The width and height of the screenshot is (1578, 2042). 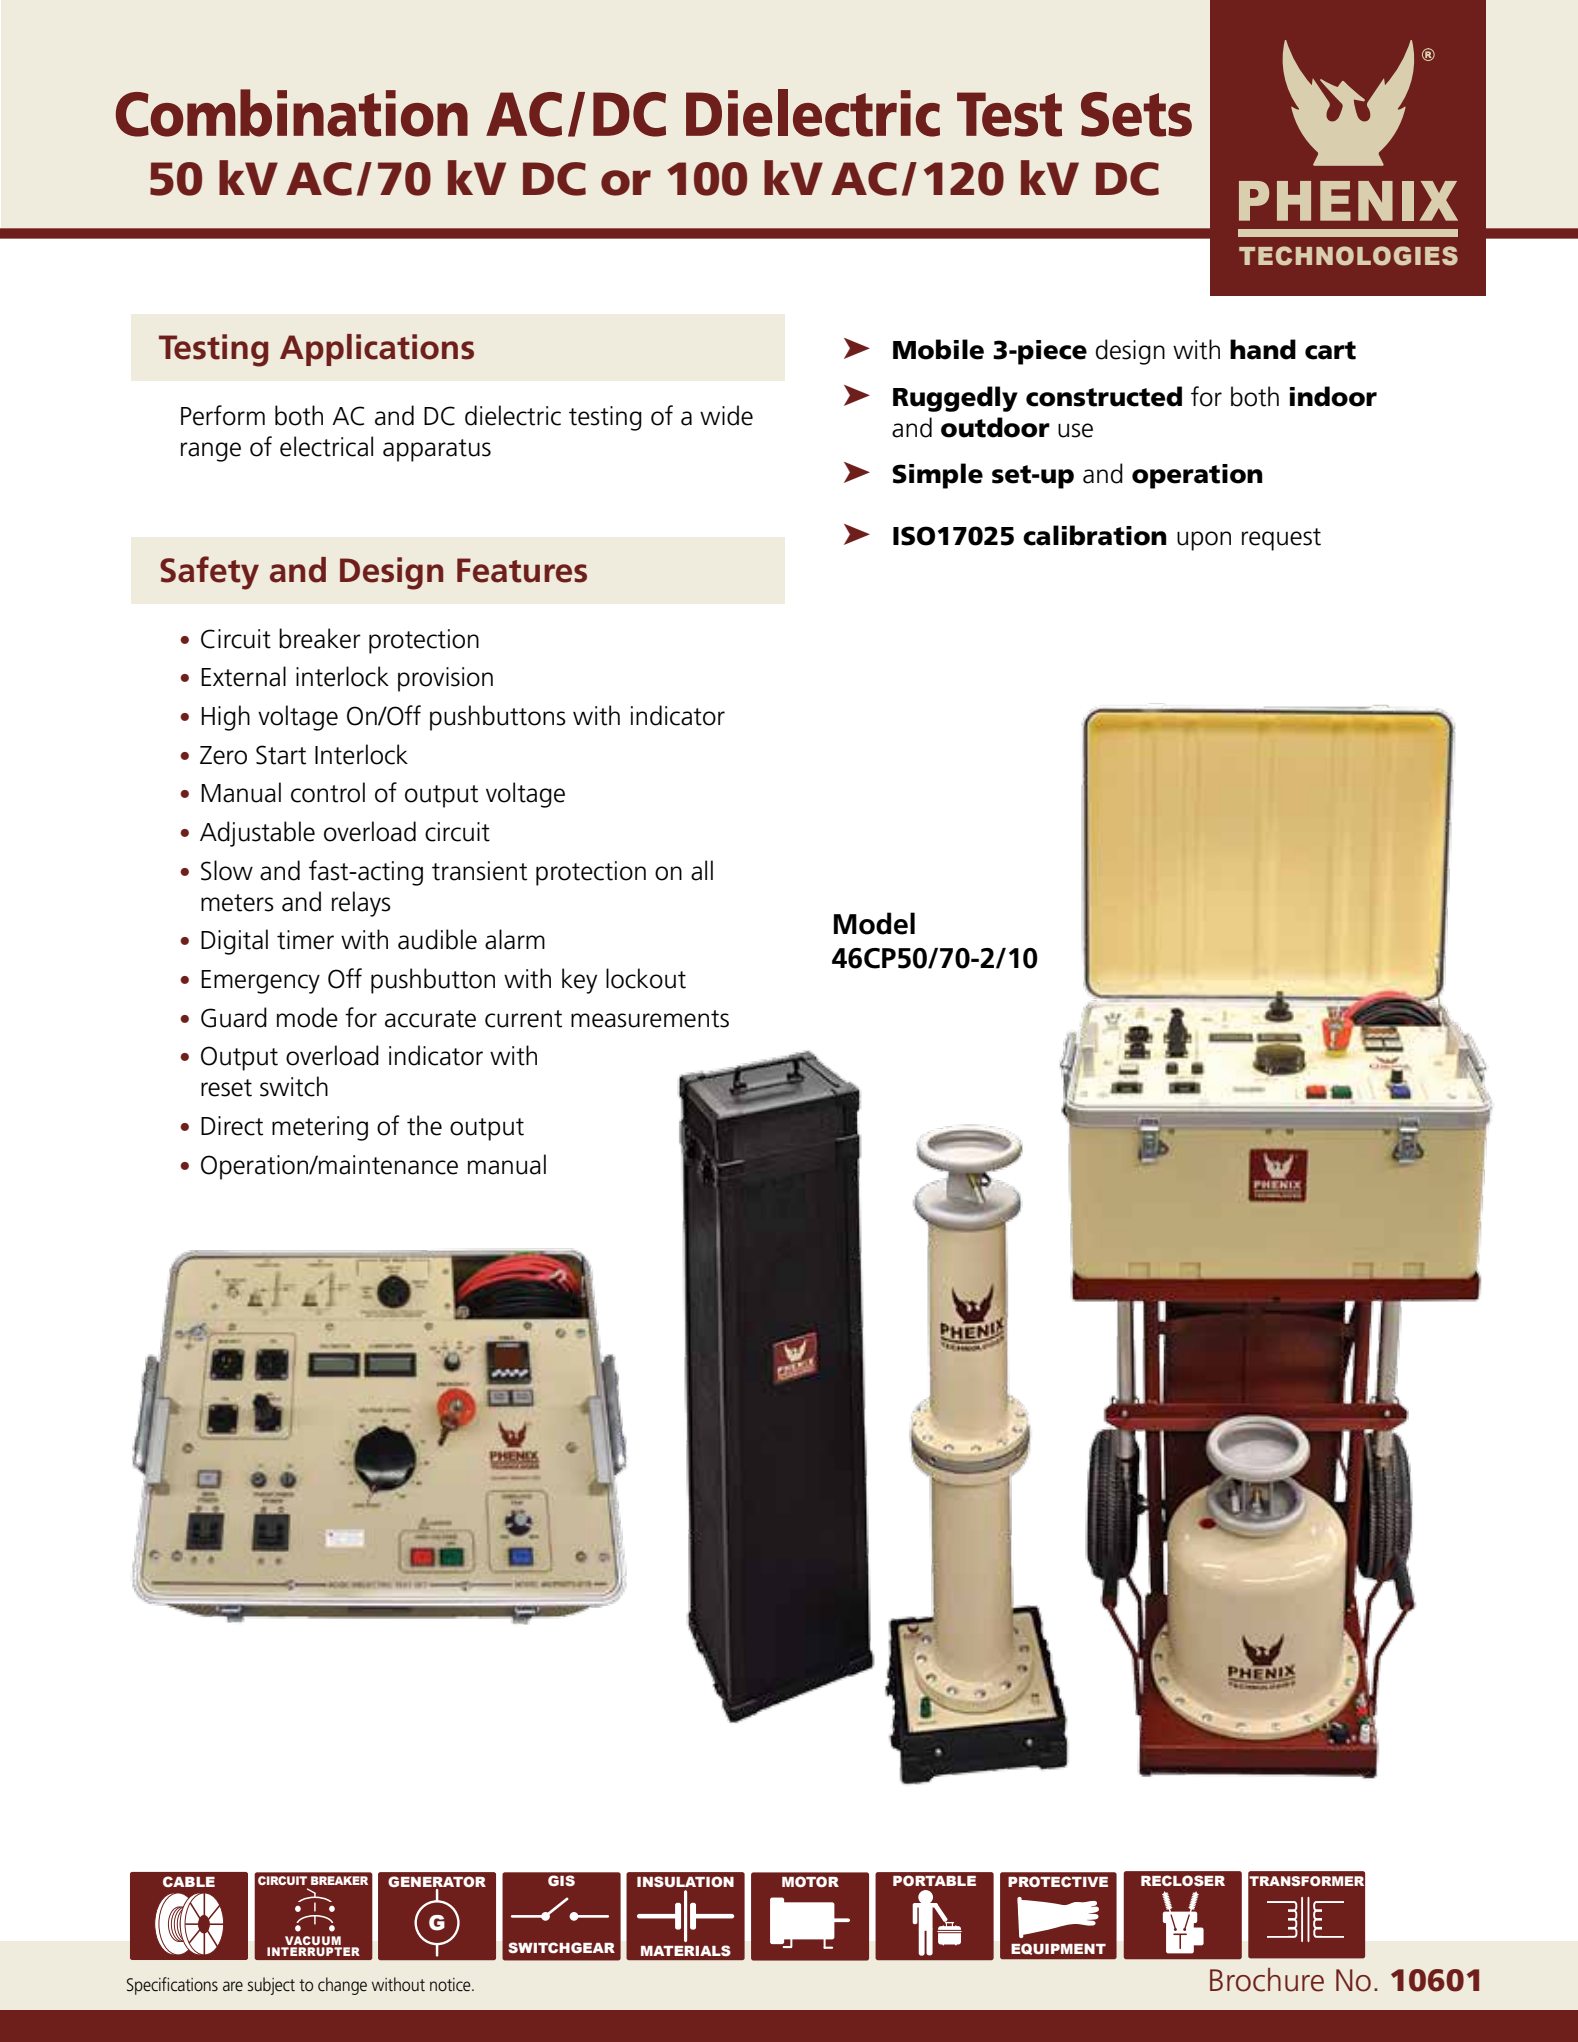 What do you see at coordinates (1136, 114) in the screenshot?
I see `Sets` at bounding box center [1136, 114].
